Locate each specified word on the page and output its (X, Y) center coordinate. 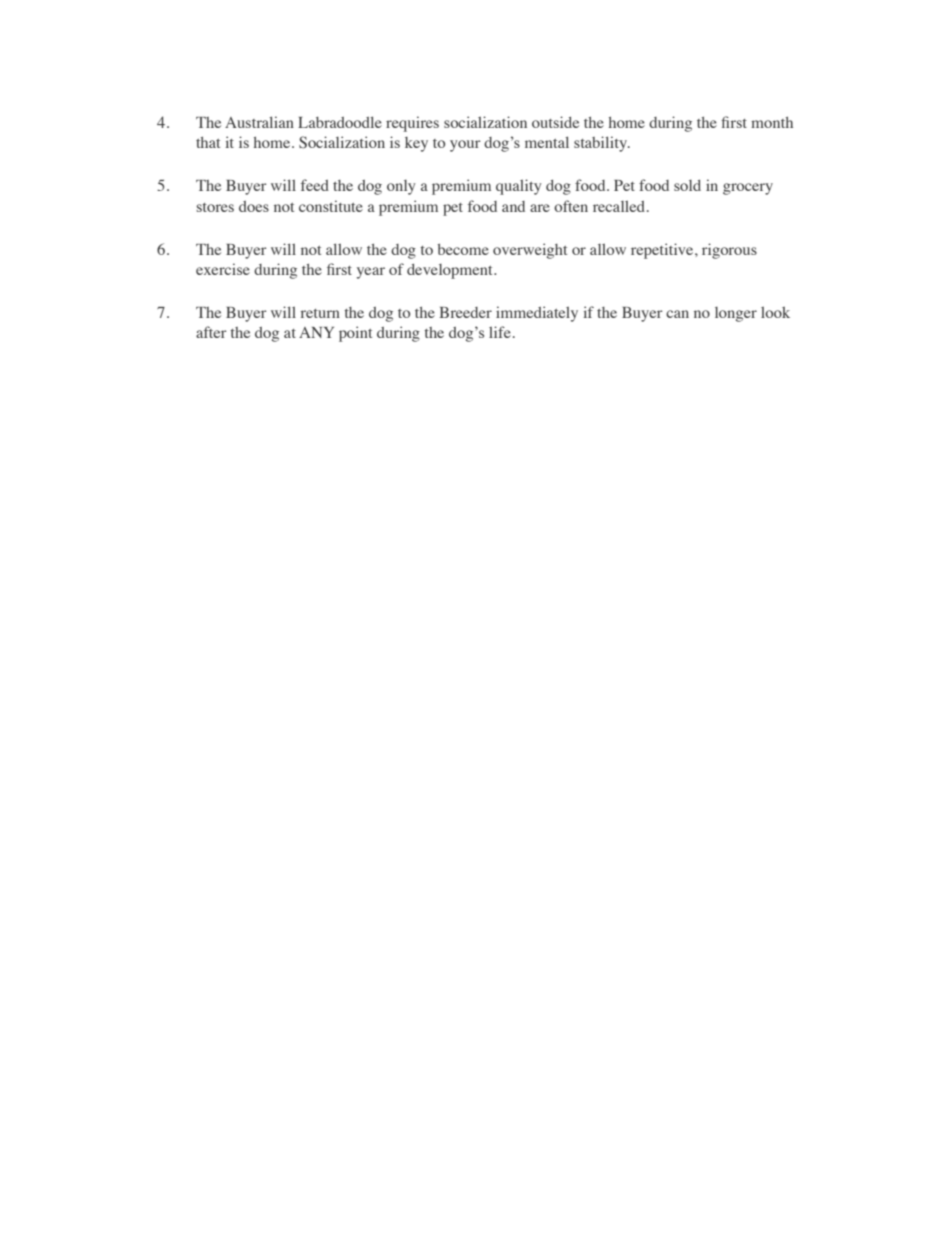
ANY (316, 332)
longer (736, 314)
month (772, 122)
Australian (259, 122)
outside (555, 122)
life (500, 332)
